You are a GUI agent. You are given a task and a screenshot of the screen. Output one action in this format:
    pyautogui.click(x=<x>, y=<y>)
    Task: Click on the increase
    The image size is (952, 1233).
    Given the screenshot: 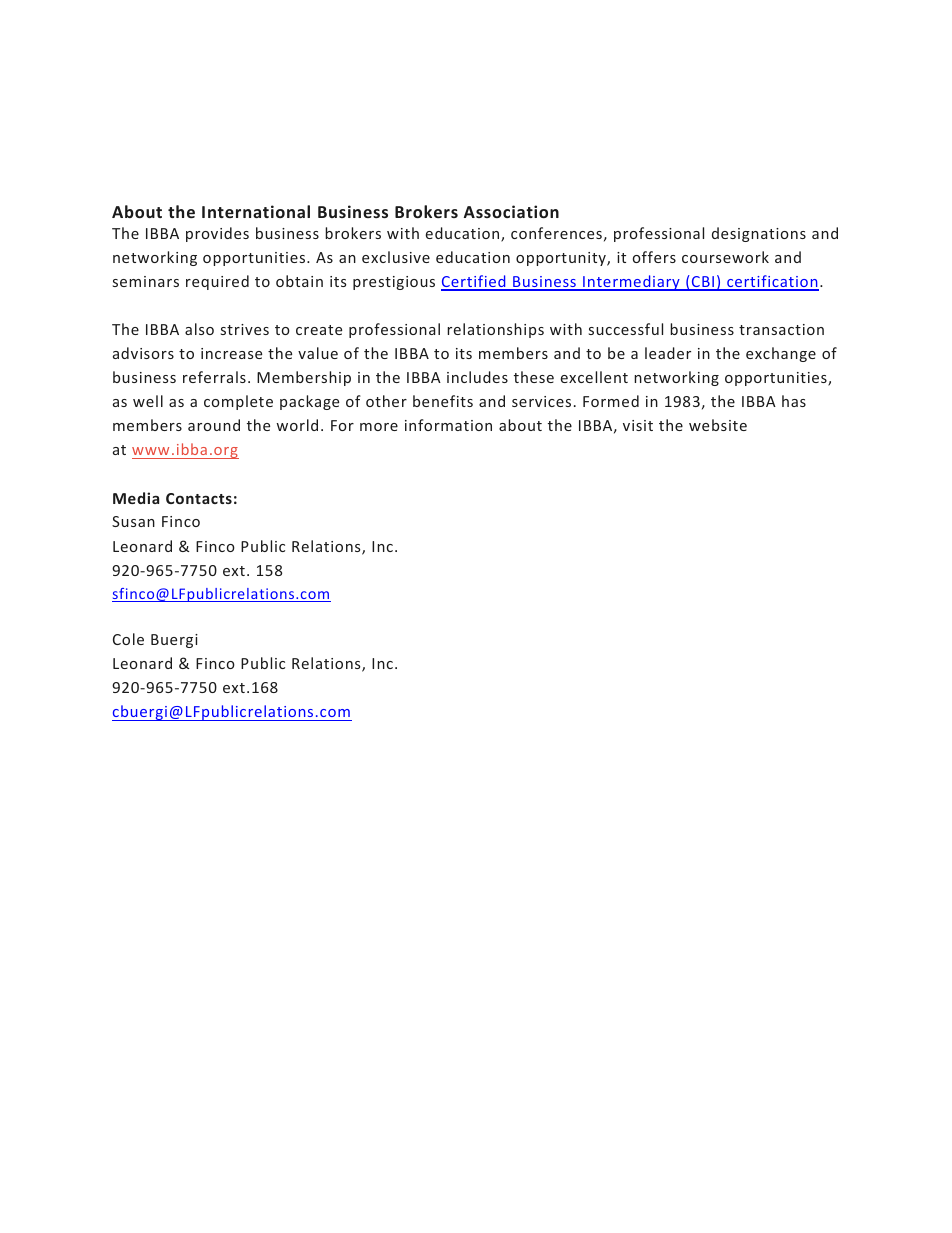 What is the action you would take?
    pyautogui.click(x=231, y=353)
